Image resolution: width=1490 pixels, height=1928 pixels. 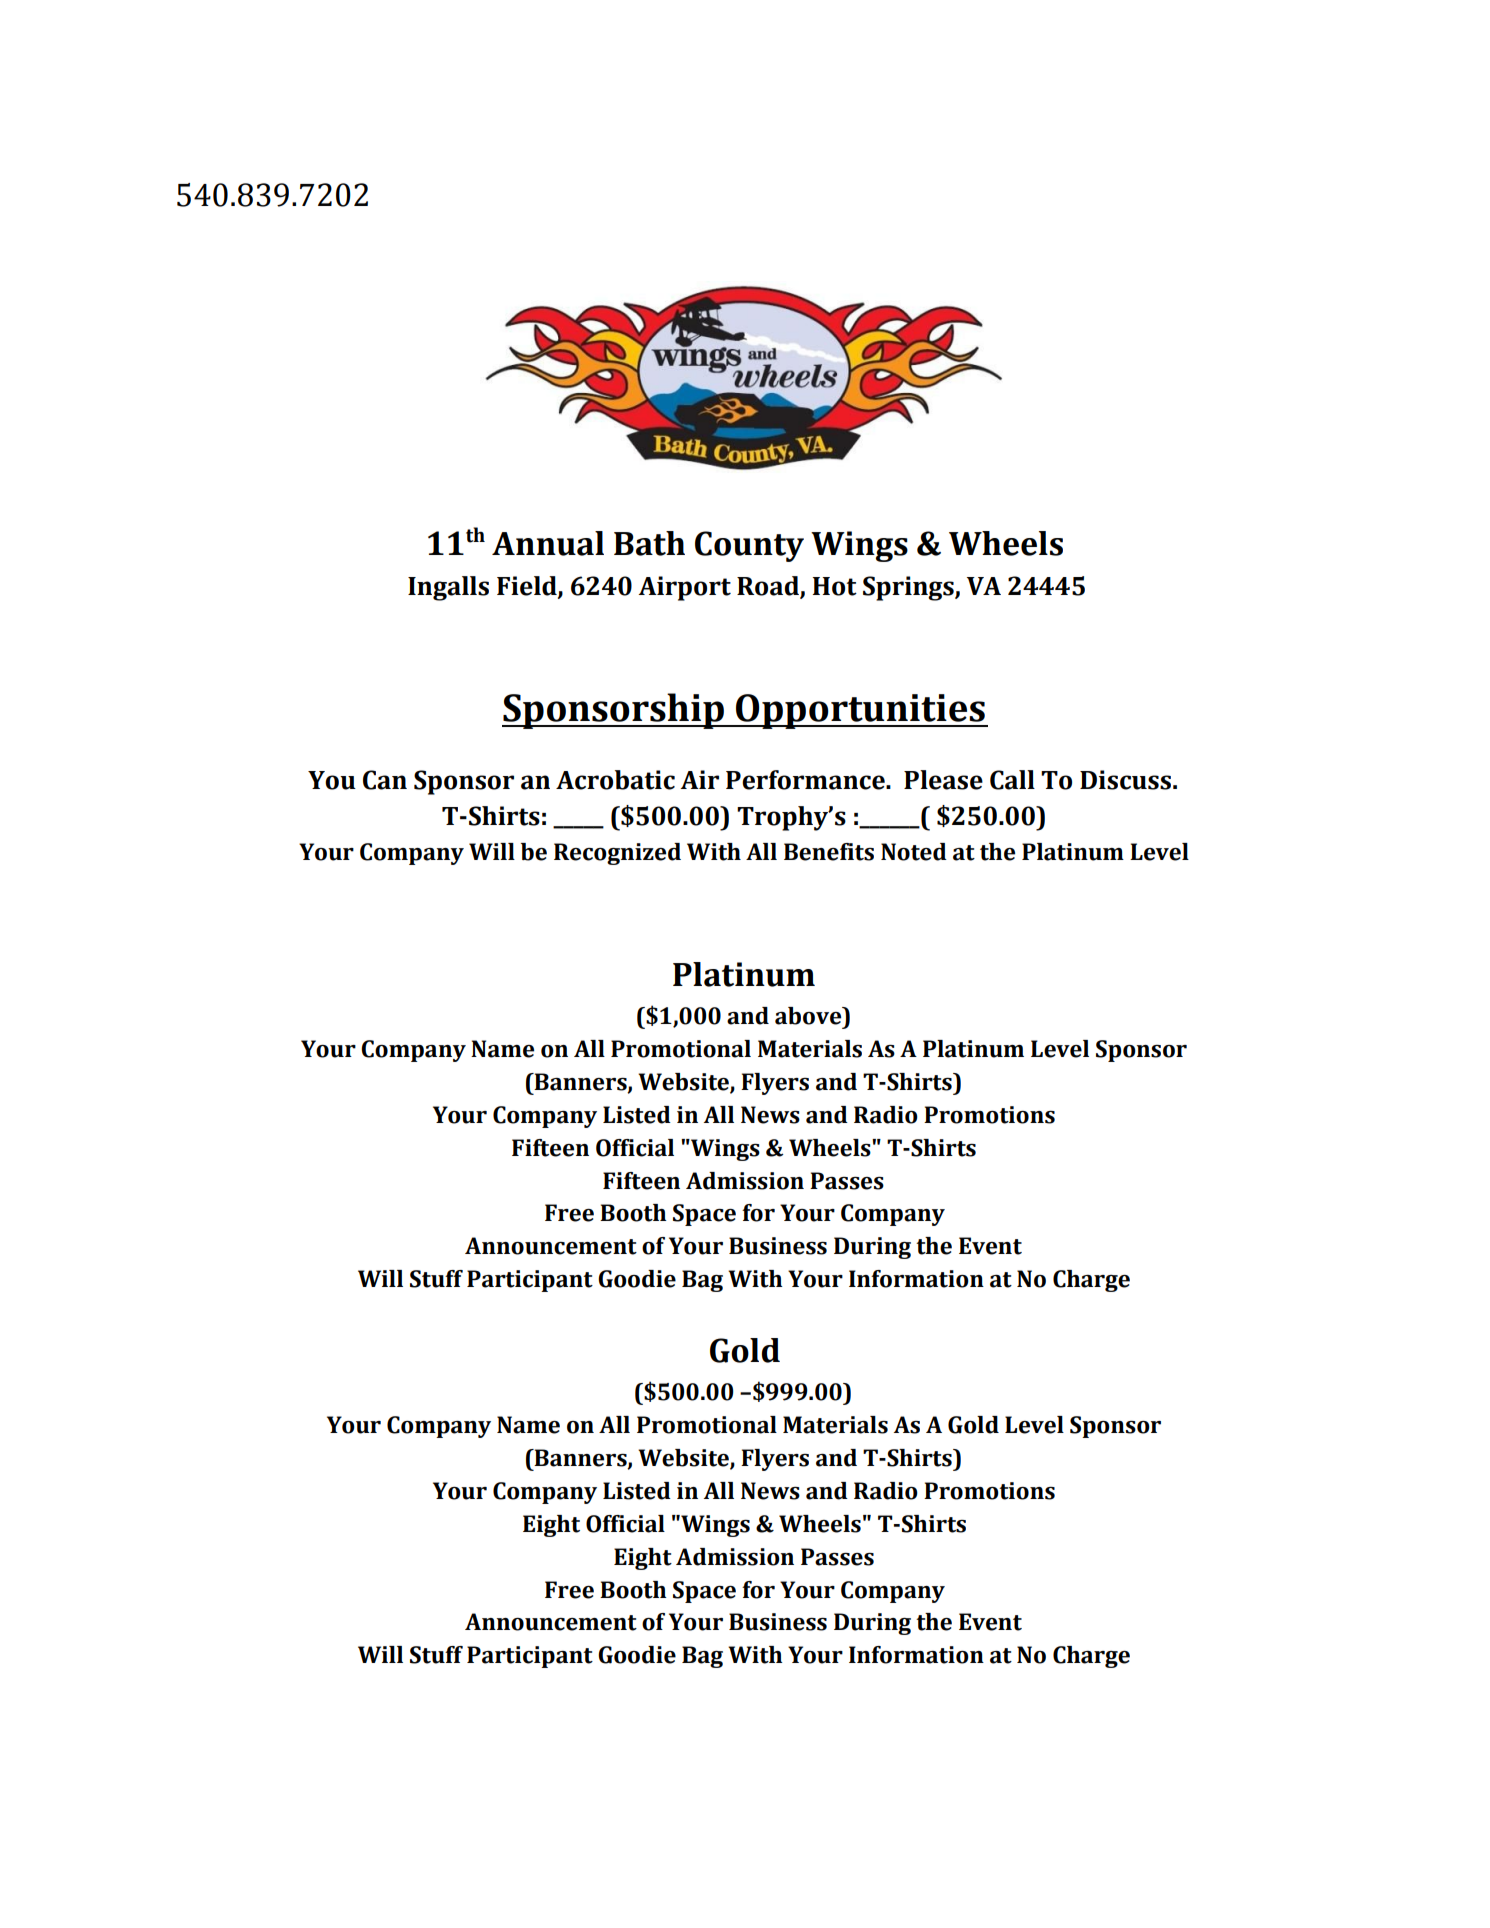 I want to click on Benefits, so click(x=829, y=852).
